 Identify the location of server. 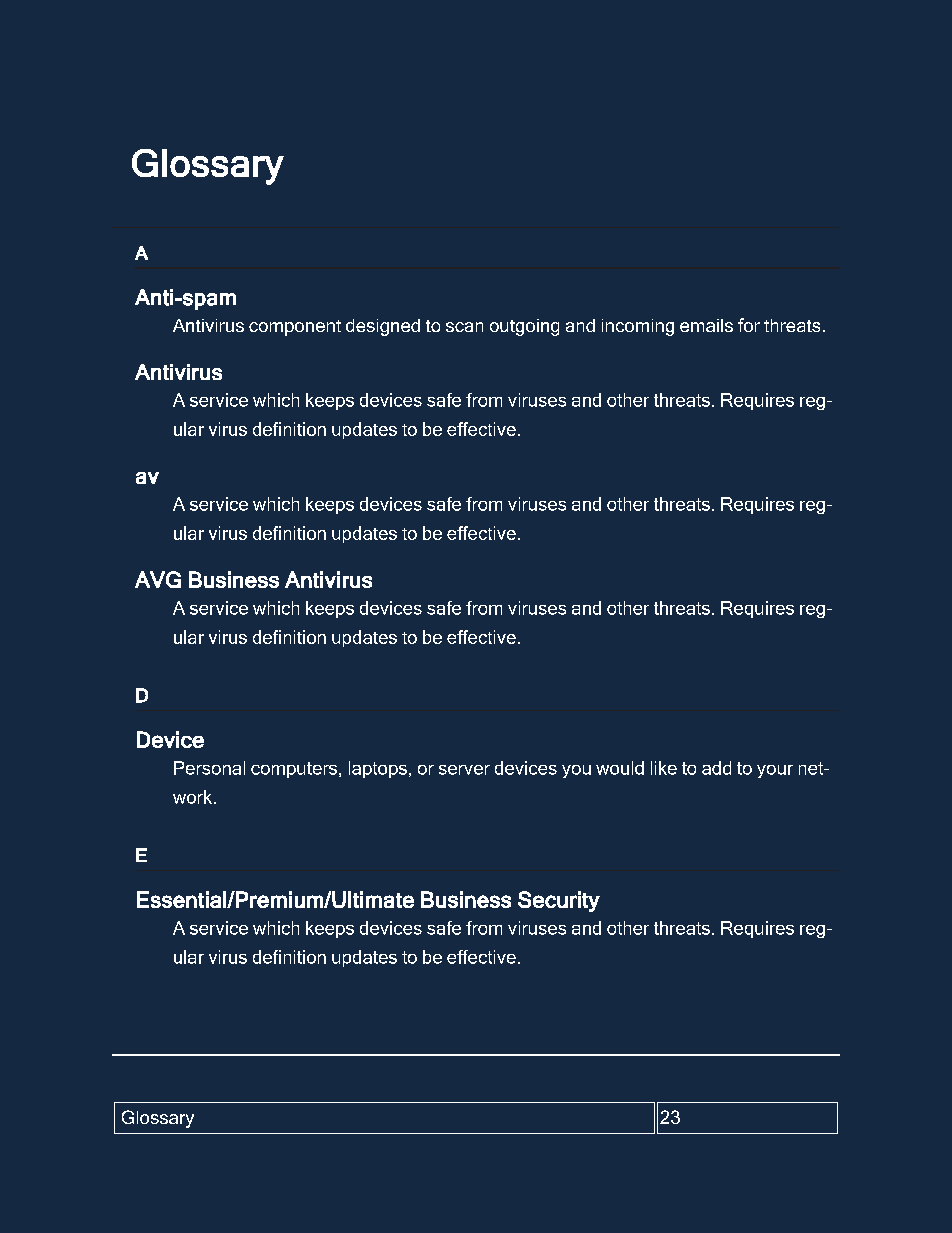
(464, 770).
